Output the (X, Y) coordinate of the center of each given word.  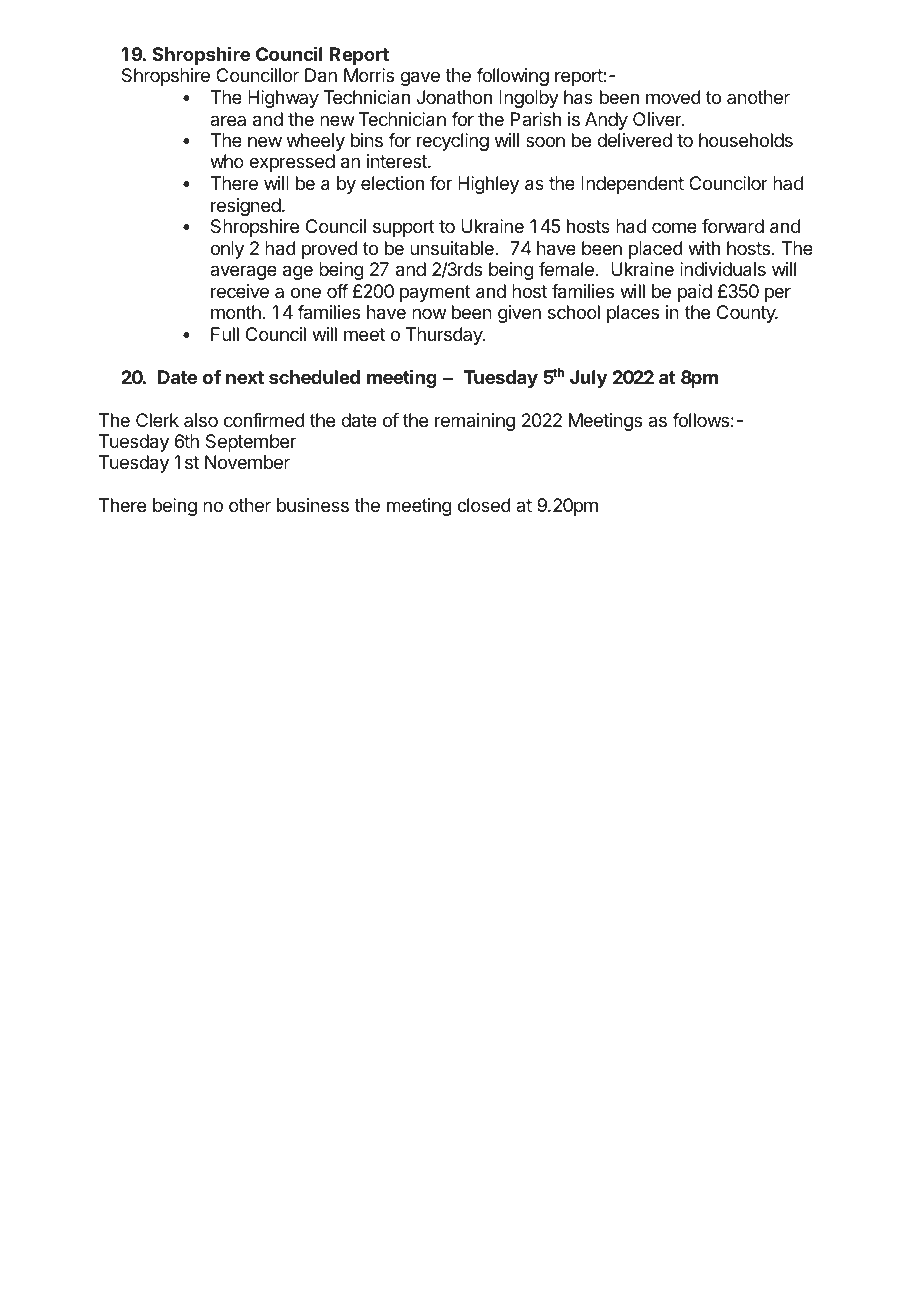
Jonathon (454, 97)
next (245, 377)
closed (484, 505)
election (392, 183)
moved (673, 97)
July (588, 379)
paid (695, 293)
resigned (246, 207)
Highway (283, 99)
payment (435, 293)
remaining (475, 422)
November (247, 462)
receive (240, 291)
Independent (632, 185)
